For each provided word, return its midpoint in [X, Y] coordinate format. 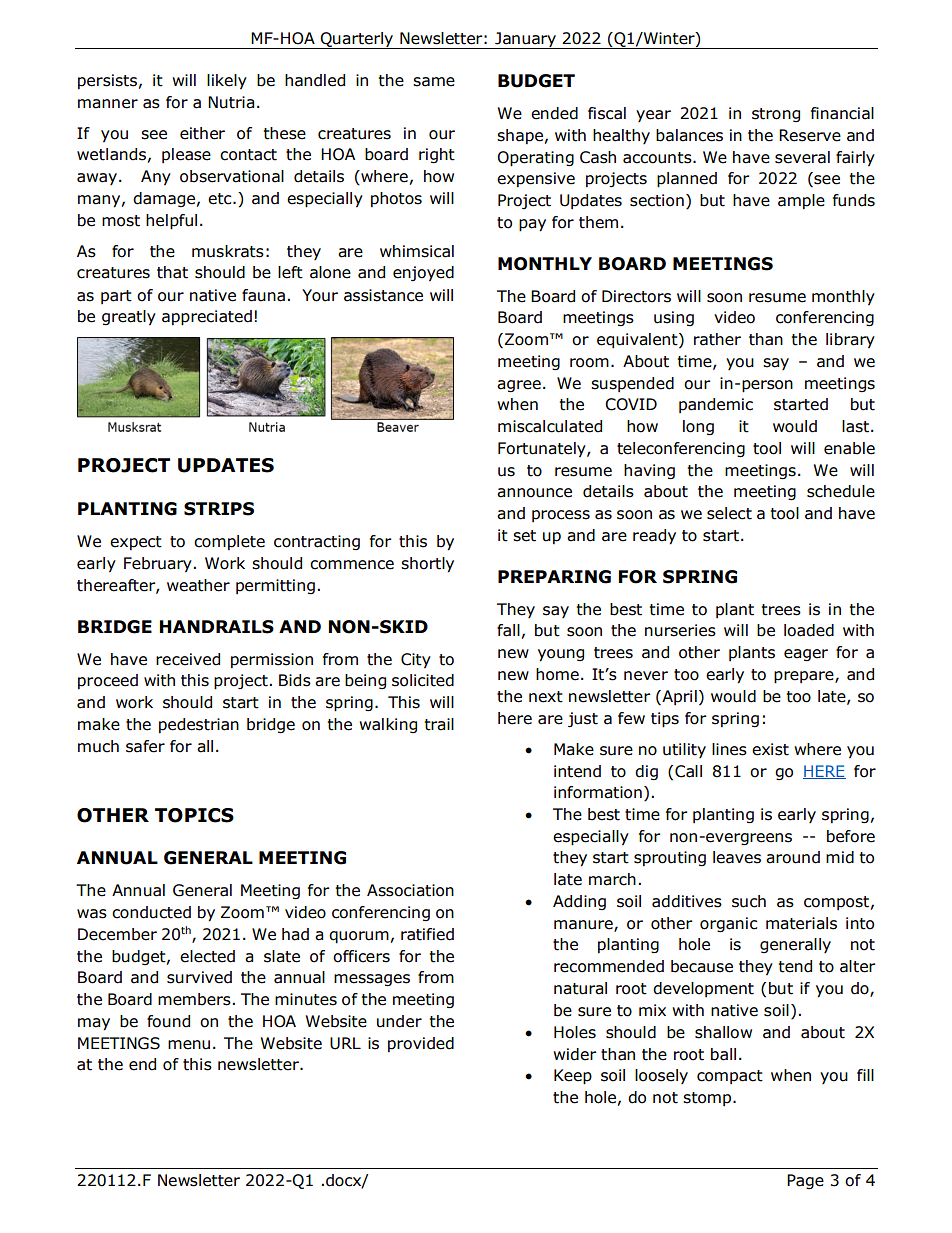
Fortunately [543, 450]
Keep [573, 1077]
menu [189, 1045]
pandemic [716, 405]
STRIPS [219, 509]
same [434, 82]
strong [776, 115]
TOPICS [194, 815]
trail [439, 724]
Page [805, 1181]
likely [227, 82]
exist [770, 749]
